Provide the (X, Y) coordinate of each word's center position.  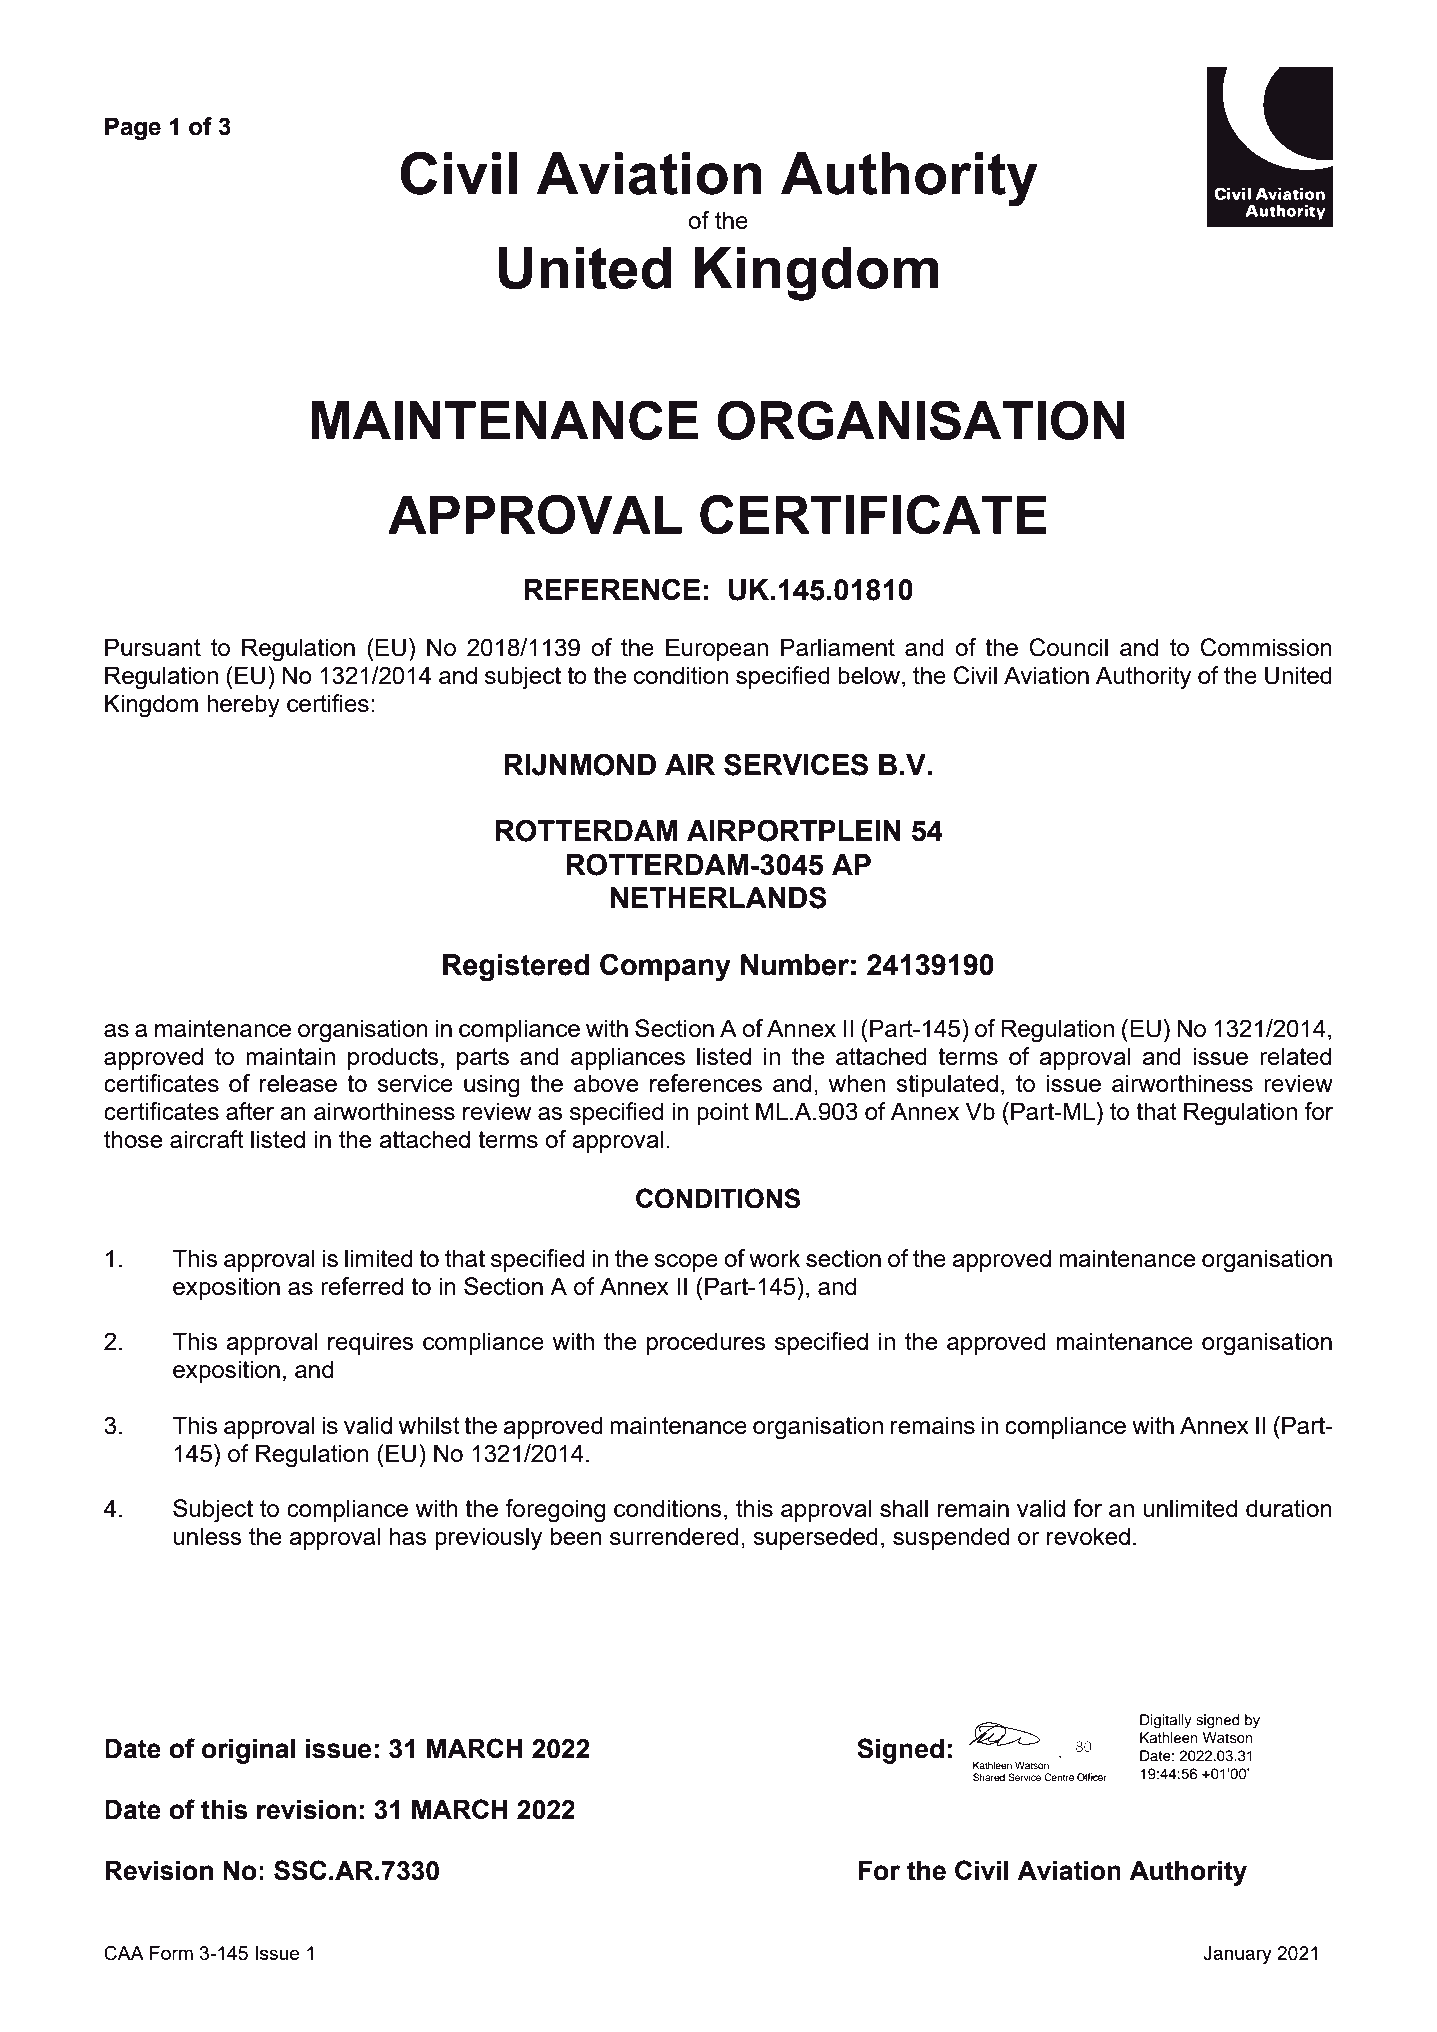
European (717, 649)
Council (1068, 647)
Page (133, 129)
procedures (706, 1343)
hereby (243, 706)
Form (171, 1953)
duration (1289, 1508)
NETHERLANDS (719, 897)
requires (371, 1343)
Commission (1266, 647)
